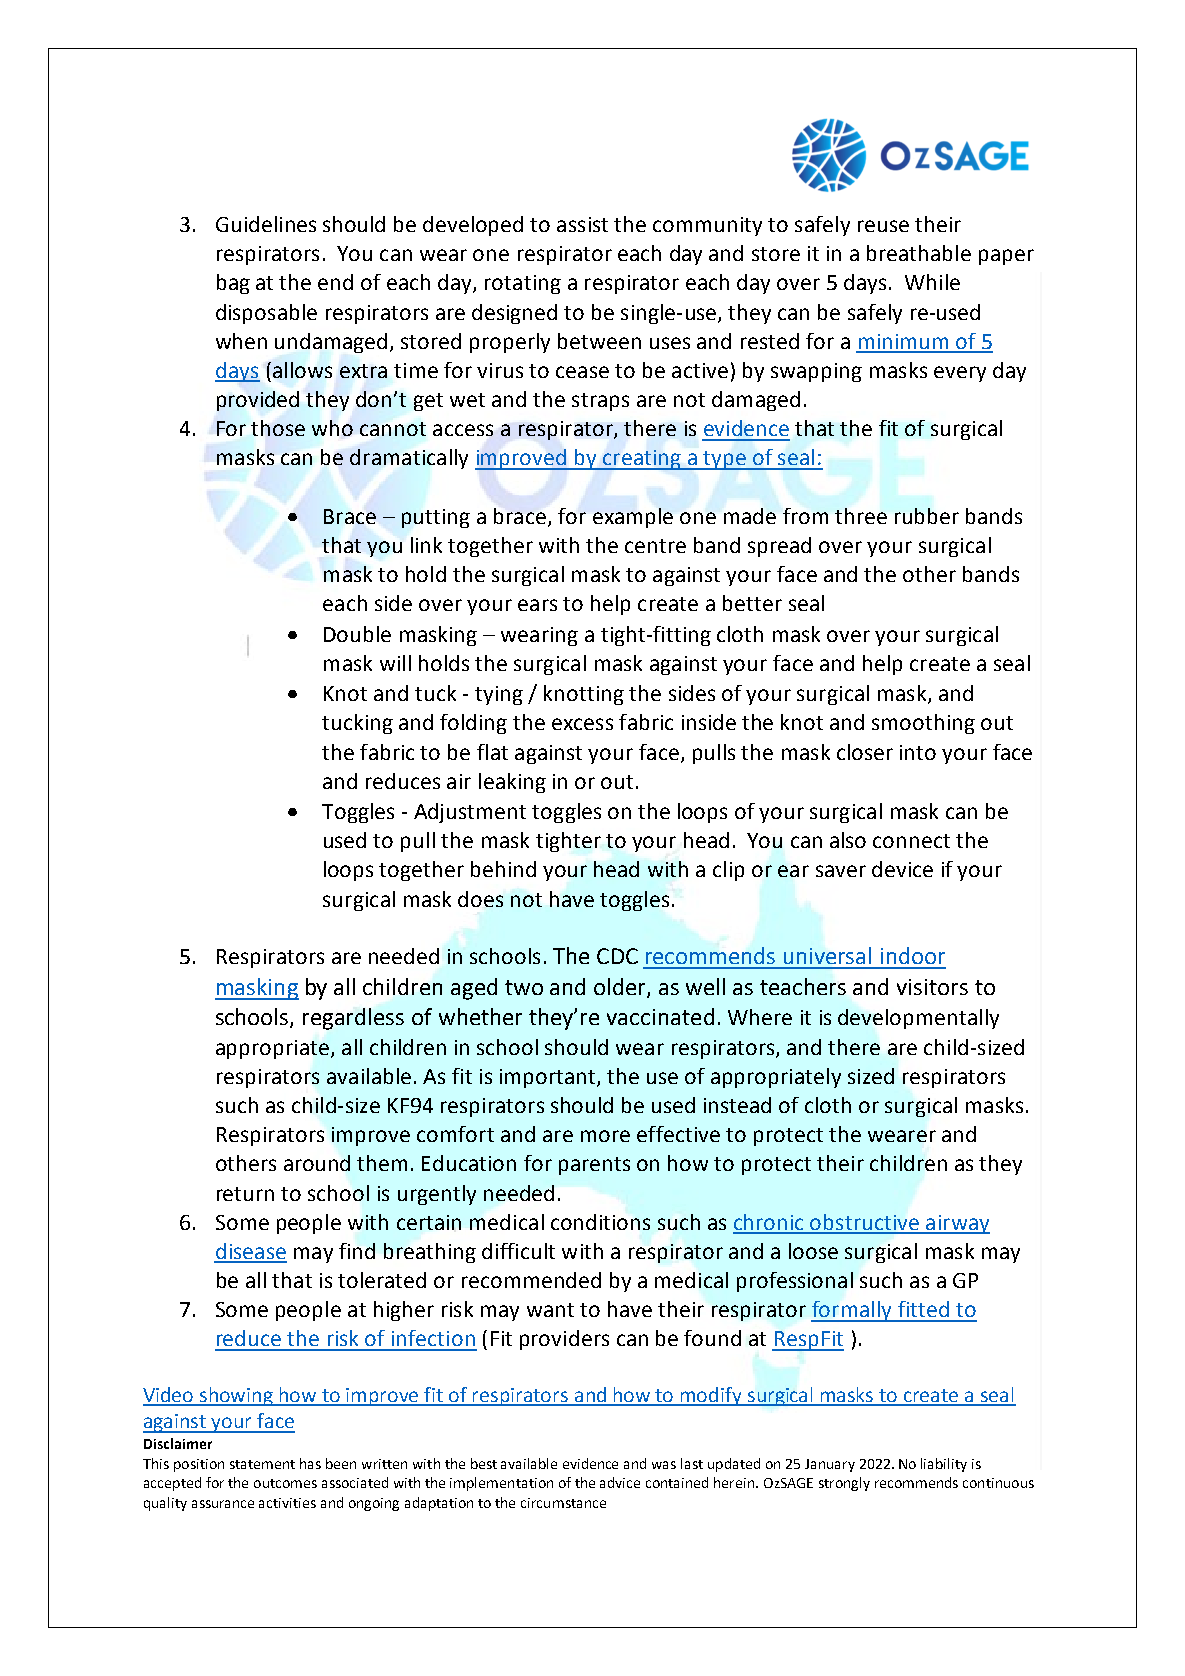 The width and height of the page is (1185, 1676). Describe the element at coordinates (503, 869) in the page. I see `behind` at that location.
